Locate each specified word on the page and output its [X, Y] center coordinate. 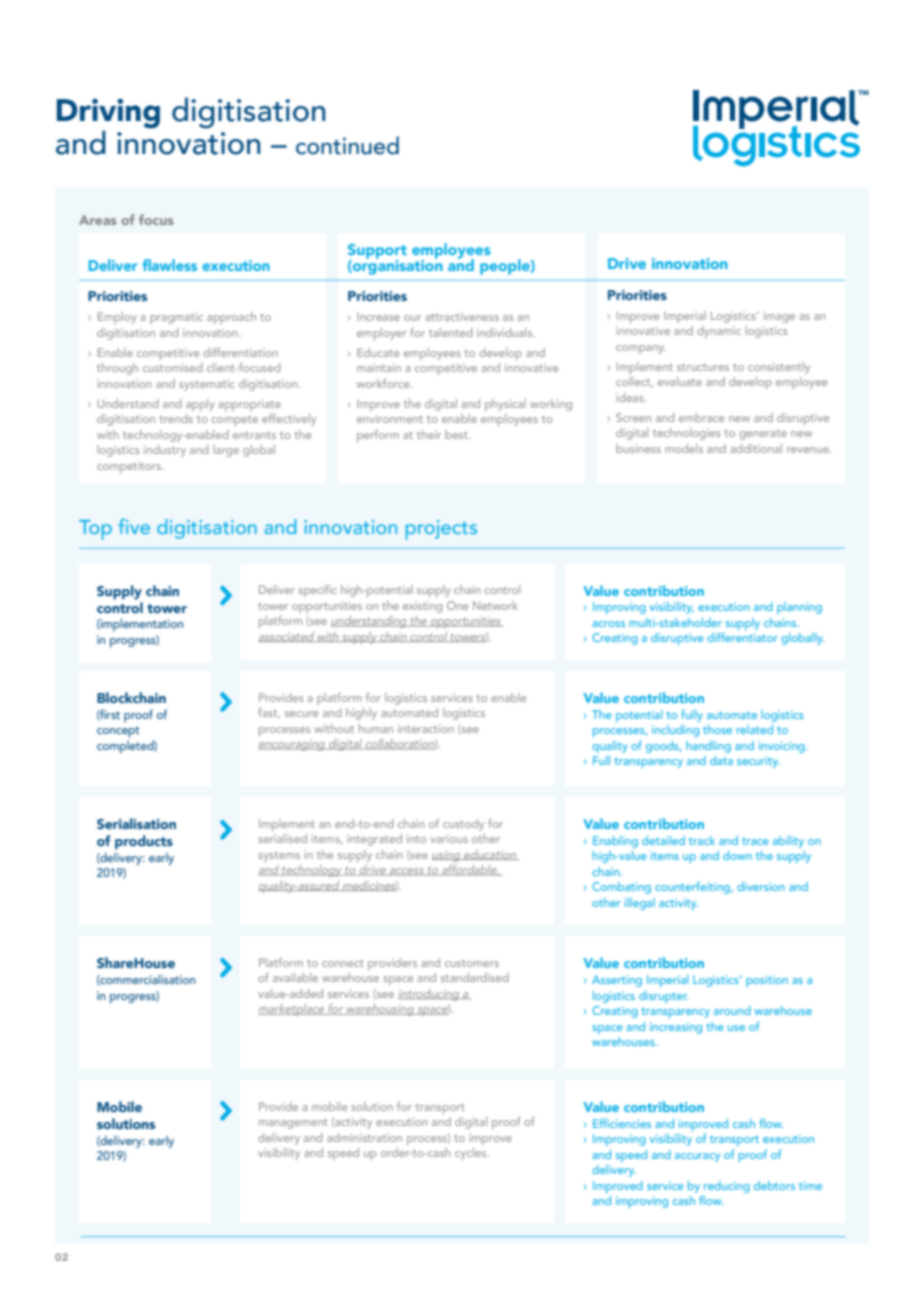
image [779, 317]
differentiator [742, 636]
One [457, 605]
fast [269, 713]
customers [472, 963]
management [293, 1123]
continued [347, 145]
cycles [472, 1154]
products [144, 842]
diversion [761, 886]
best [457, 434]
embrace [701, 417]
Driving [108, 114]
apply [200, 405]
